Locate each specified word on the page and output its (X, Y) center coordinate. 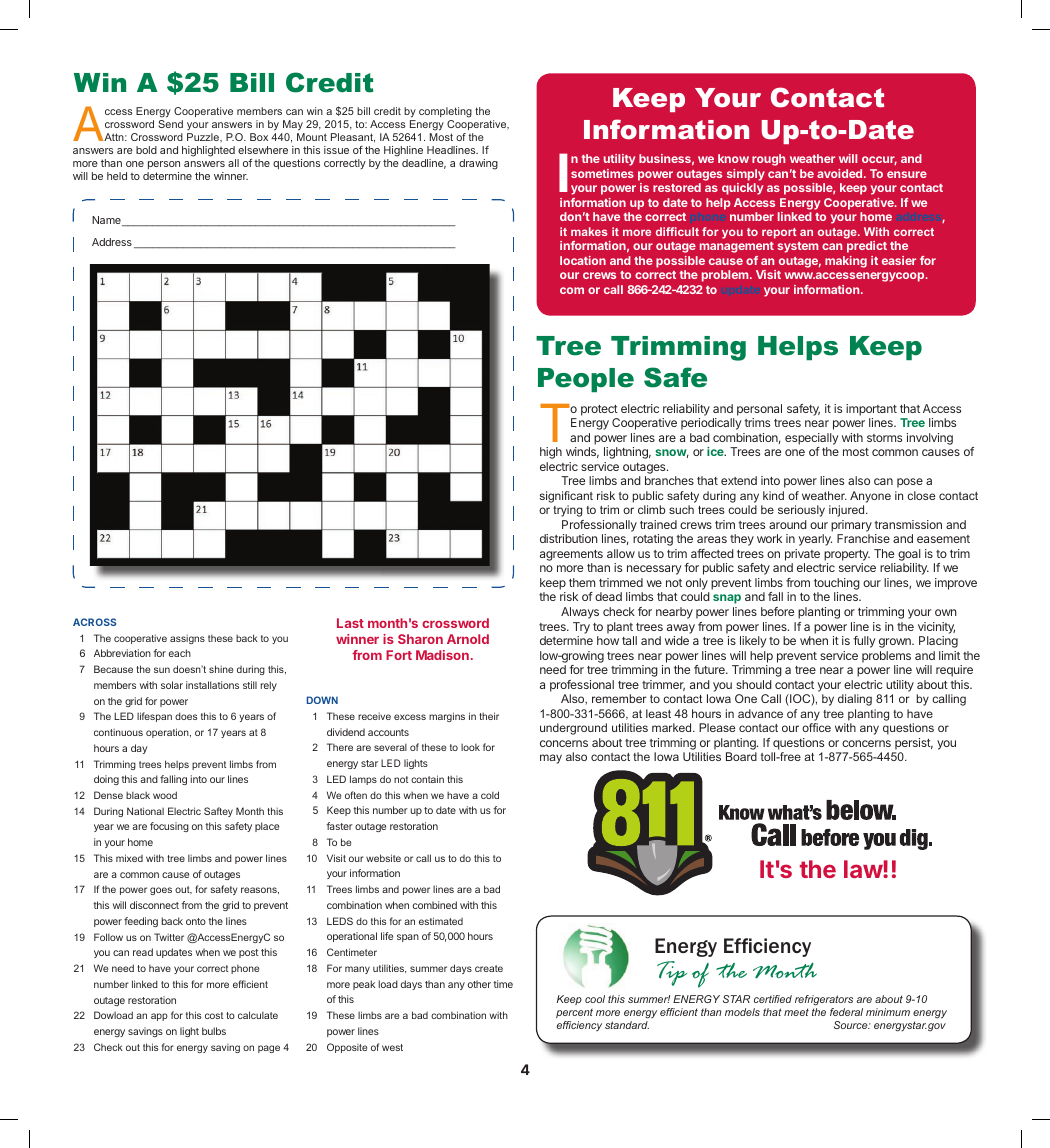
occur (879, 160)
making (846, 262)
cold (490, 795)
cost (214, 1015)
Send (170, 124)
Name (107, 221)
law (864, 869)
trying (567, 511)
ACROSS (94, 622)
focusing (169, 827)
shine (221, 669)
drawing (478, 164)
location (583, 260)
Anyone (870, 497)
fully (864, 642)
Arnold (468, 639)
